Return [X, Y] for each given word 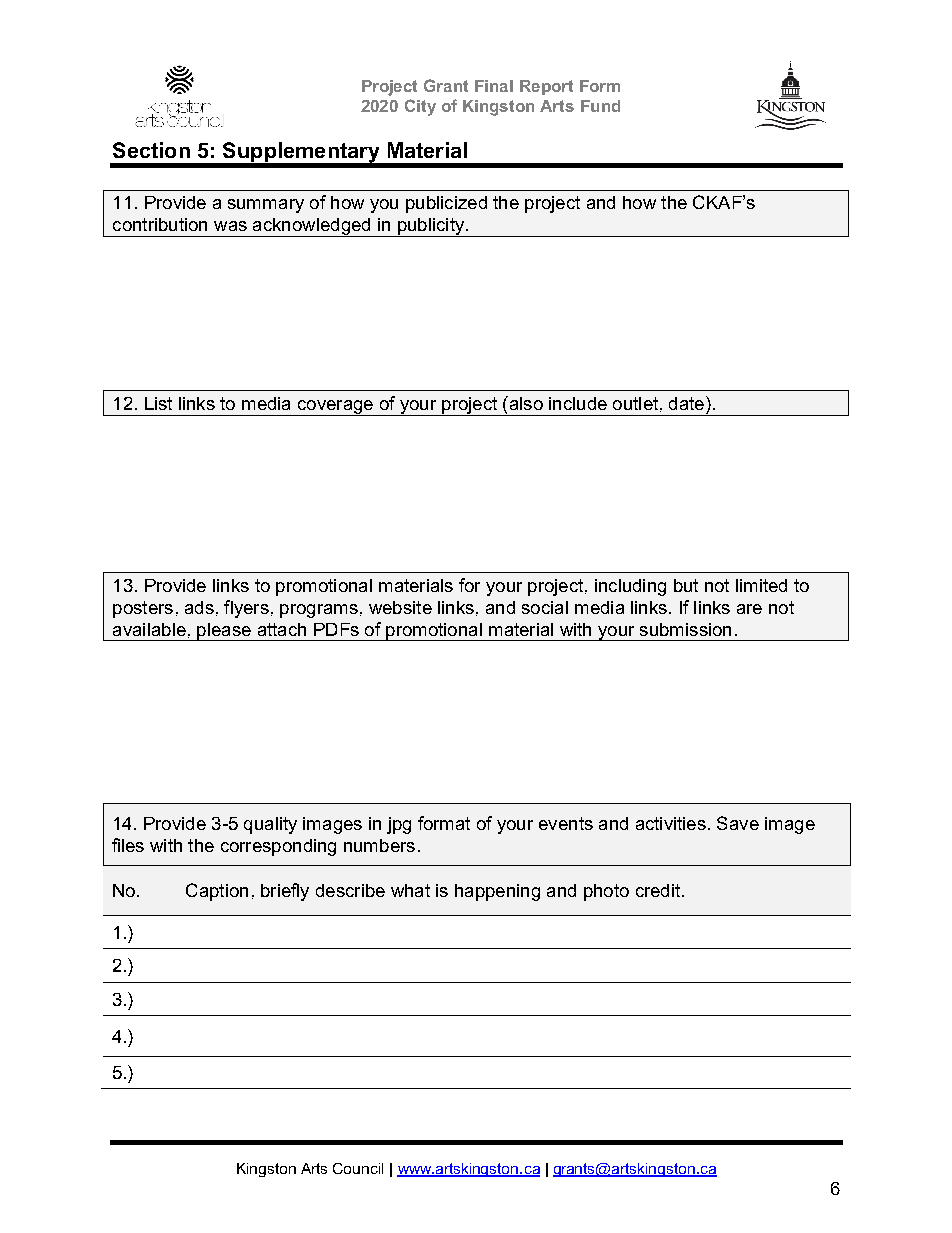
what [410, 890]
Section [151, 150]
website [400, 607]
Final [494, 86]
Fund [600, 106]
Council [358, 1168]
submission [685, 629]
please [224, 632]
